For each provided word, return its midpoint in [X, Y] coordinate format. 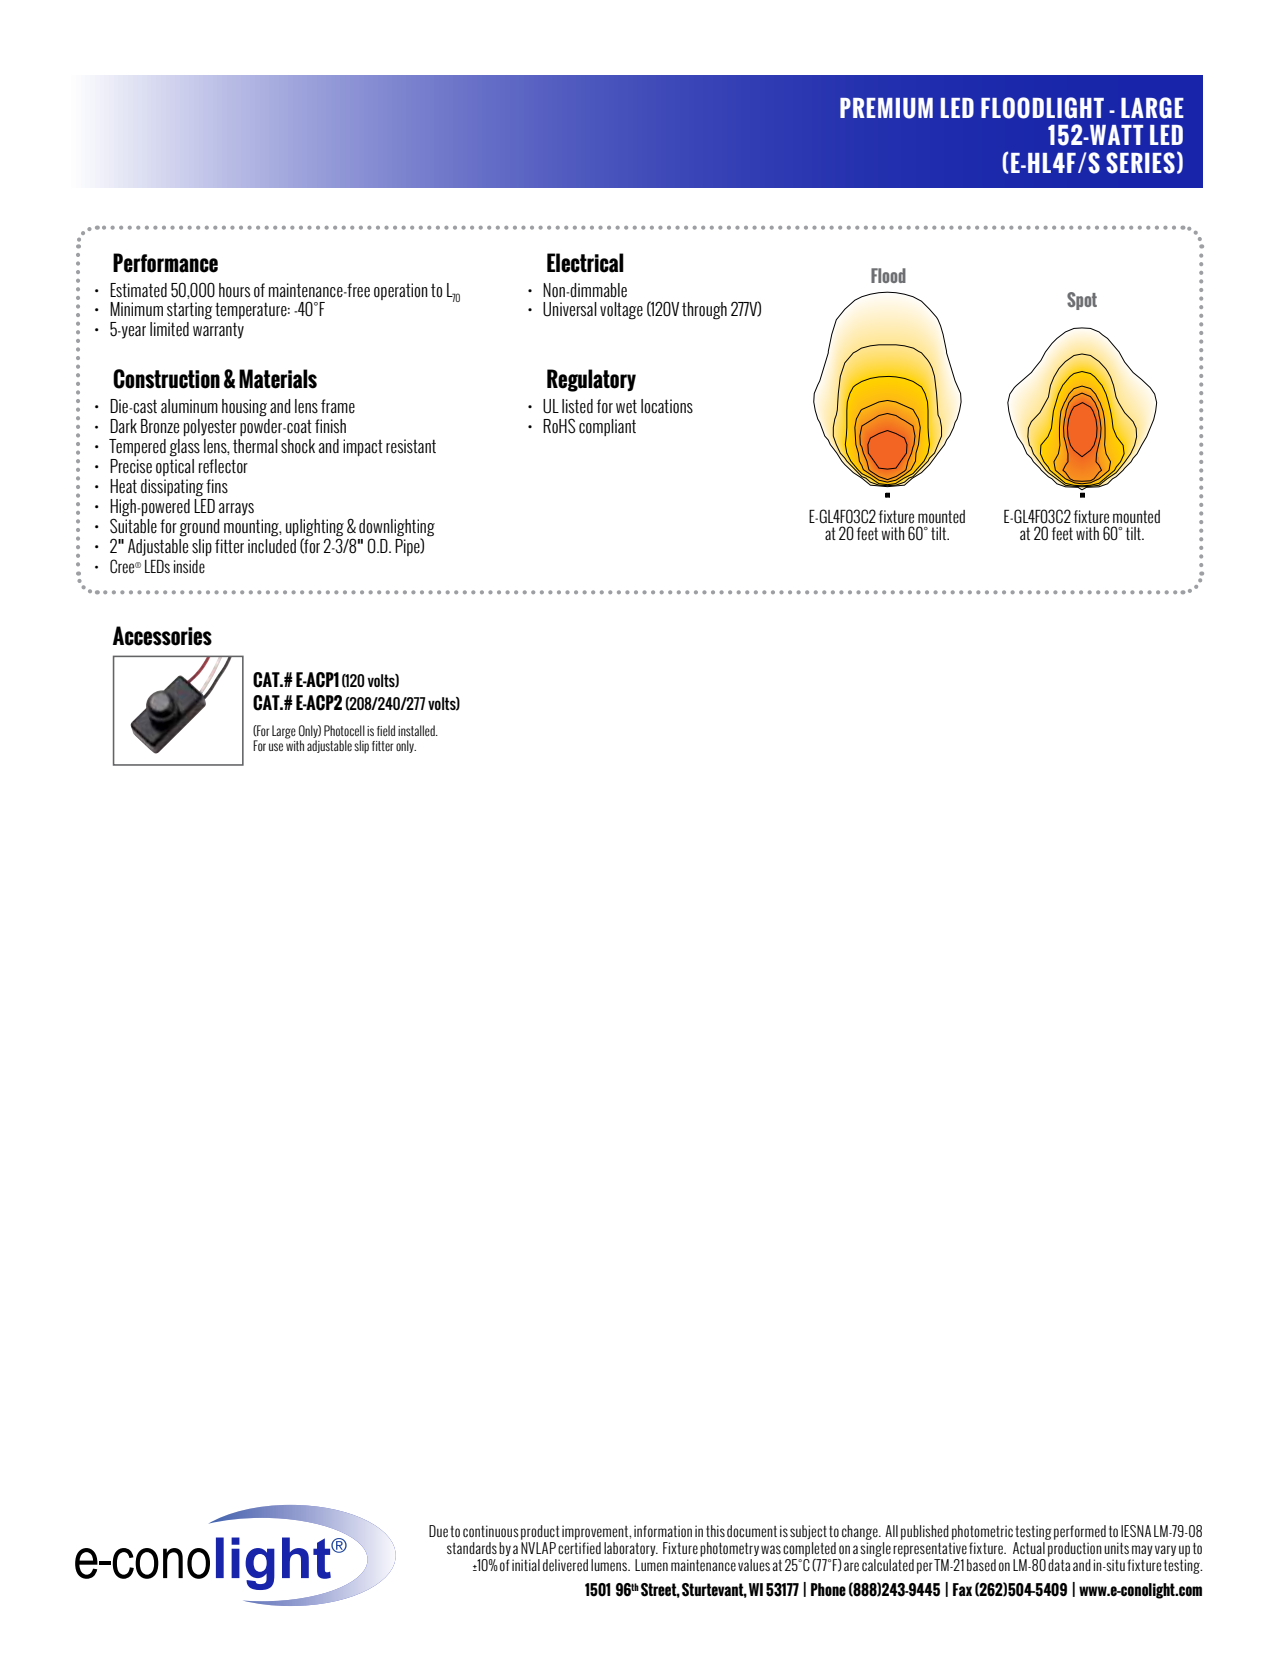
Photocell [344, 730]
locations [667, 406]
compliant [607, 427]
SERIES [1140, 163]
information [663, 1531]
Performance [165, 263]
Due [438, 1531]
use [276, 747]
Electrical [585, 263]
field [386, 730]
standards [472, 1548]
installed [417, 730]
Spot [1082, 301]
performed [1080, 1532]
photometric [982, 1532]
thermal [255, 446]
